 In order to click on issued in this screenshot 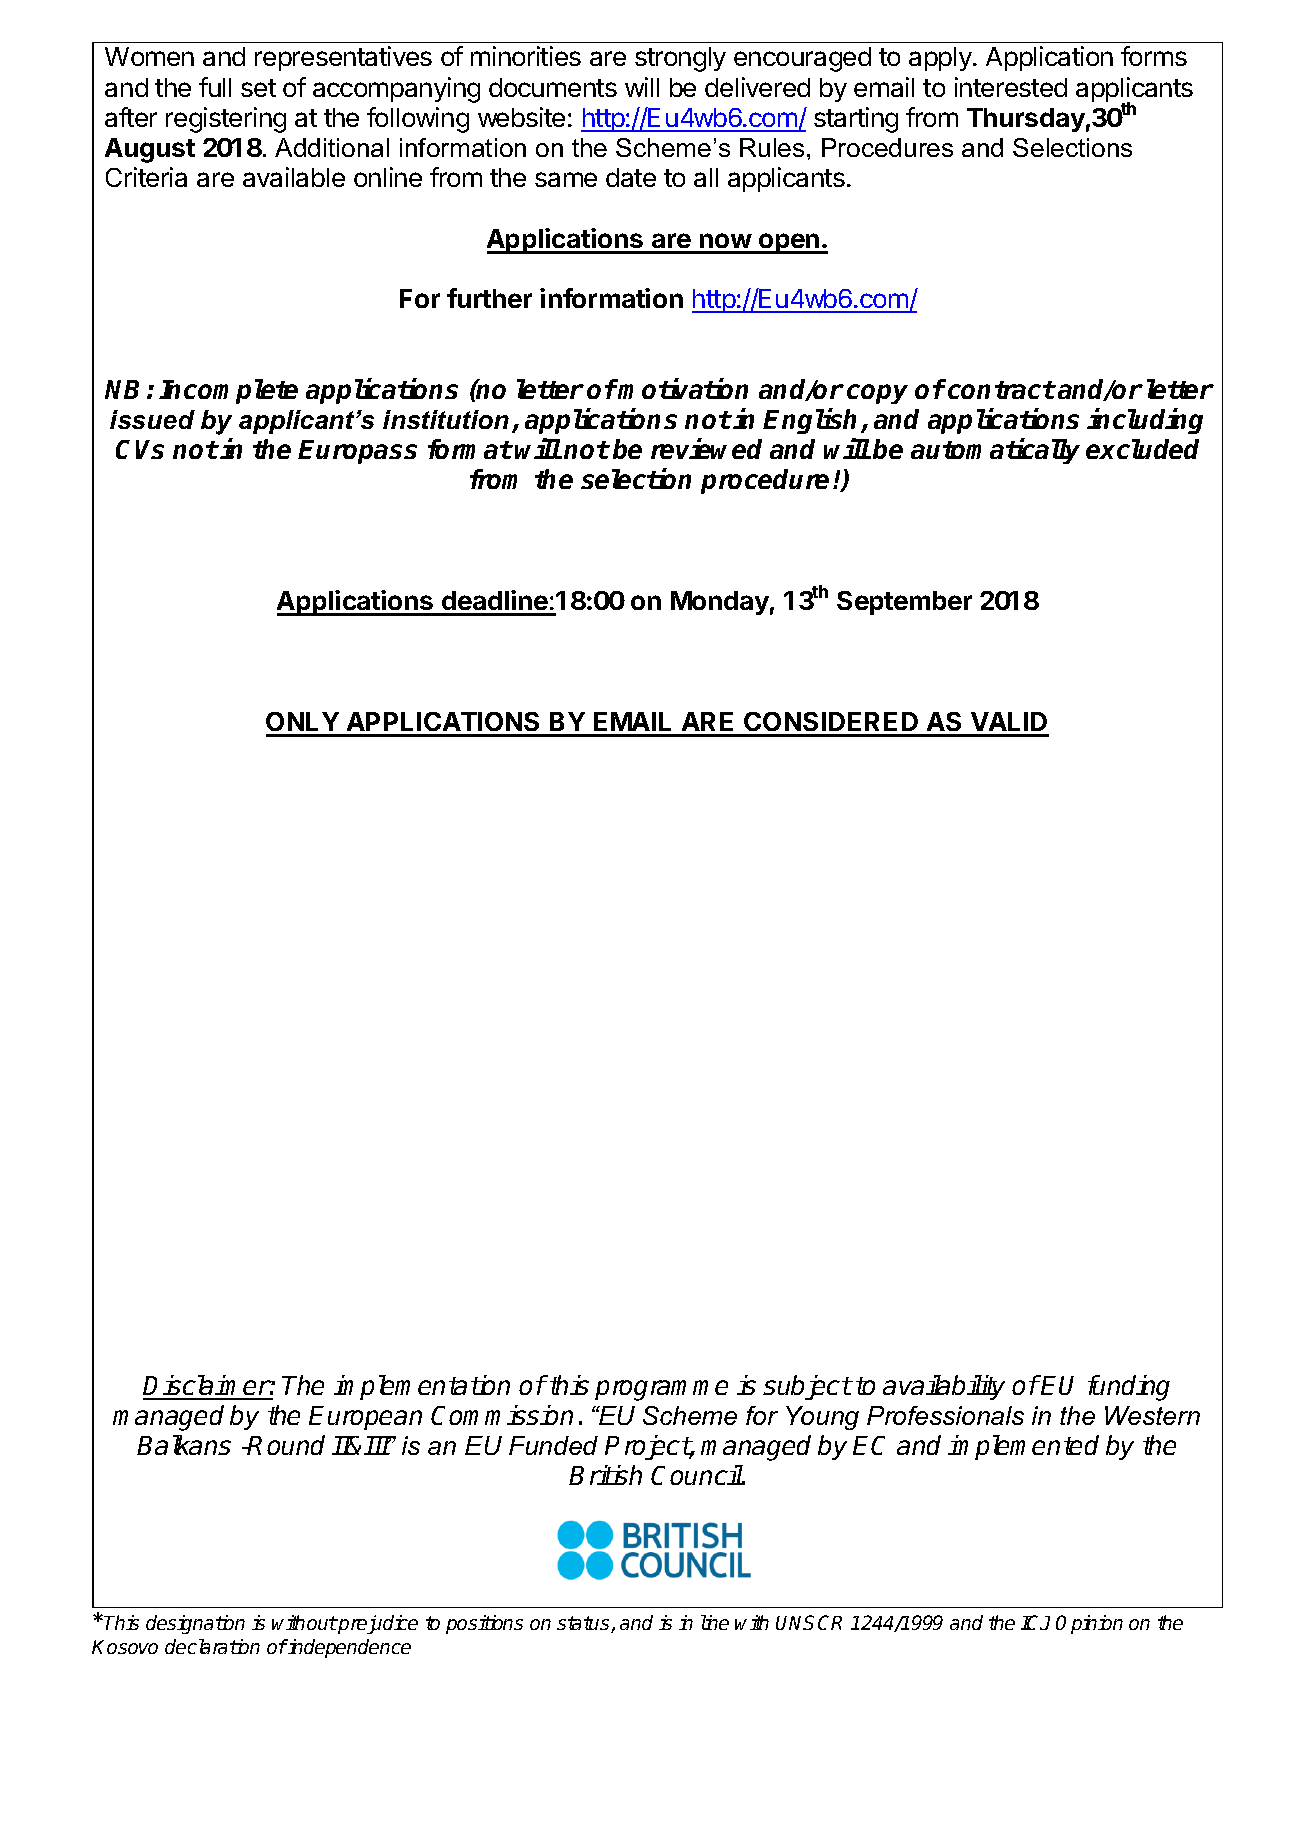, I will do `click(152, 419)`.
